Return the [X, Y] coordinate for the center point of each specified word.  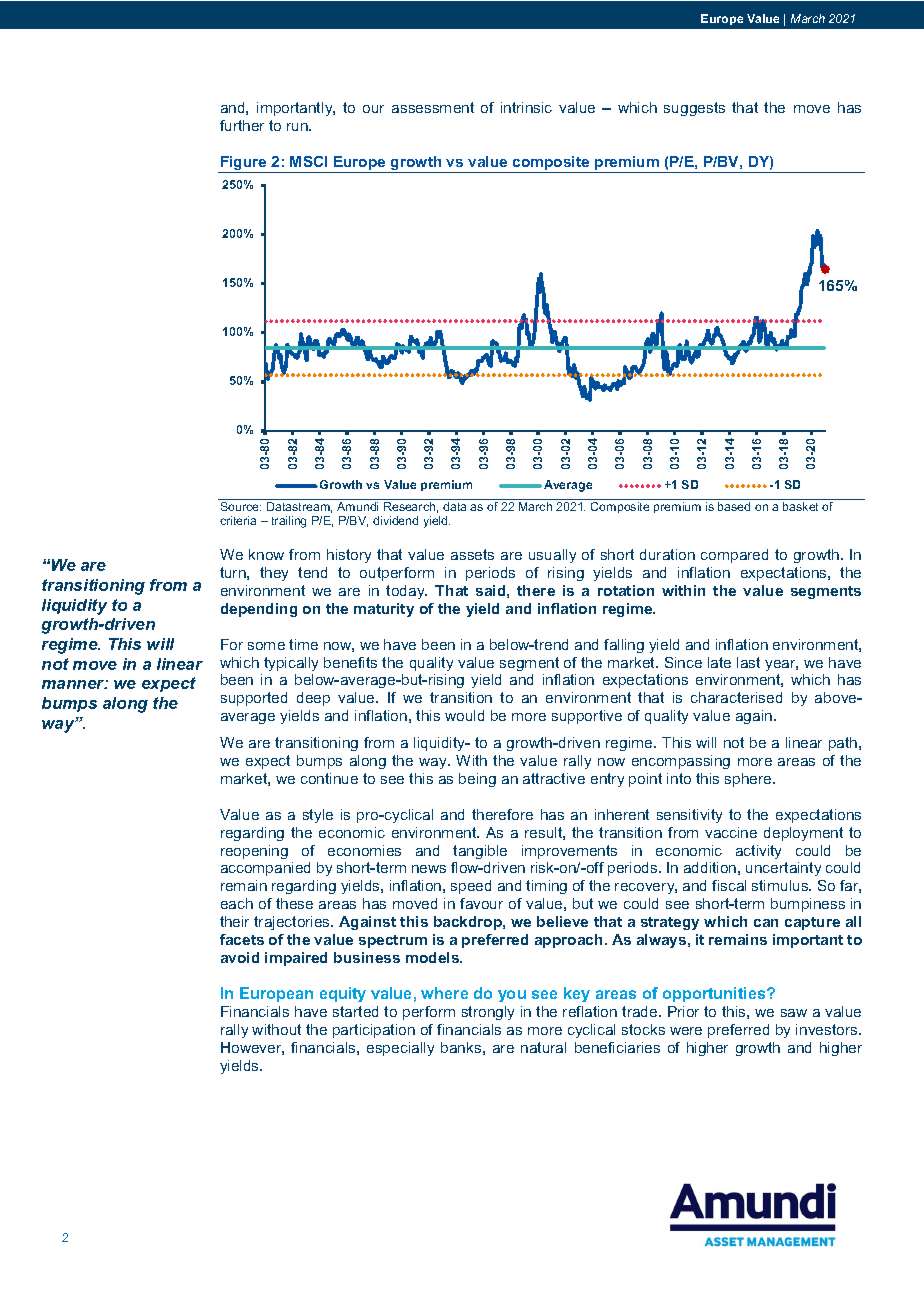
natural [543, 1047]
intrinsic [526, 107]
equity [343, 994]
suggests [694, 109]
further [242, 125]
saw [794, 1013]
